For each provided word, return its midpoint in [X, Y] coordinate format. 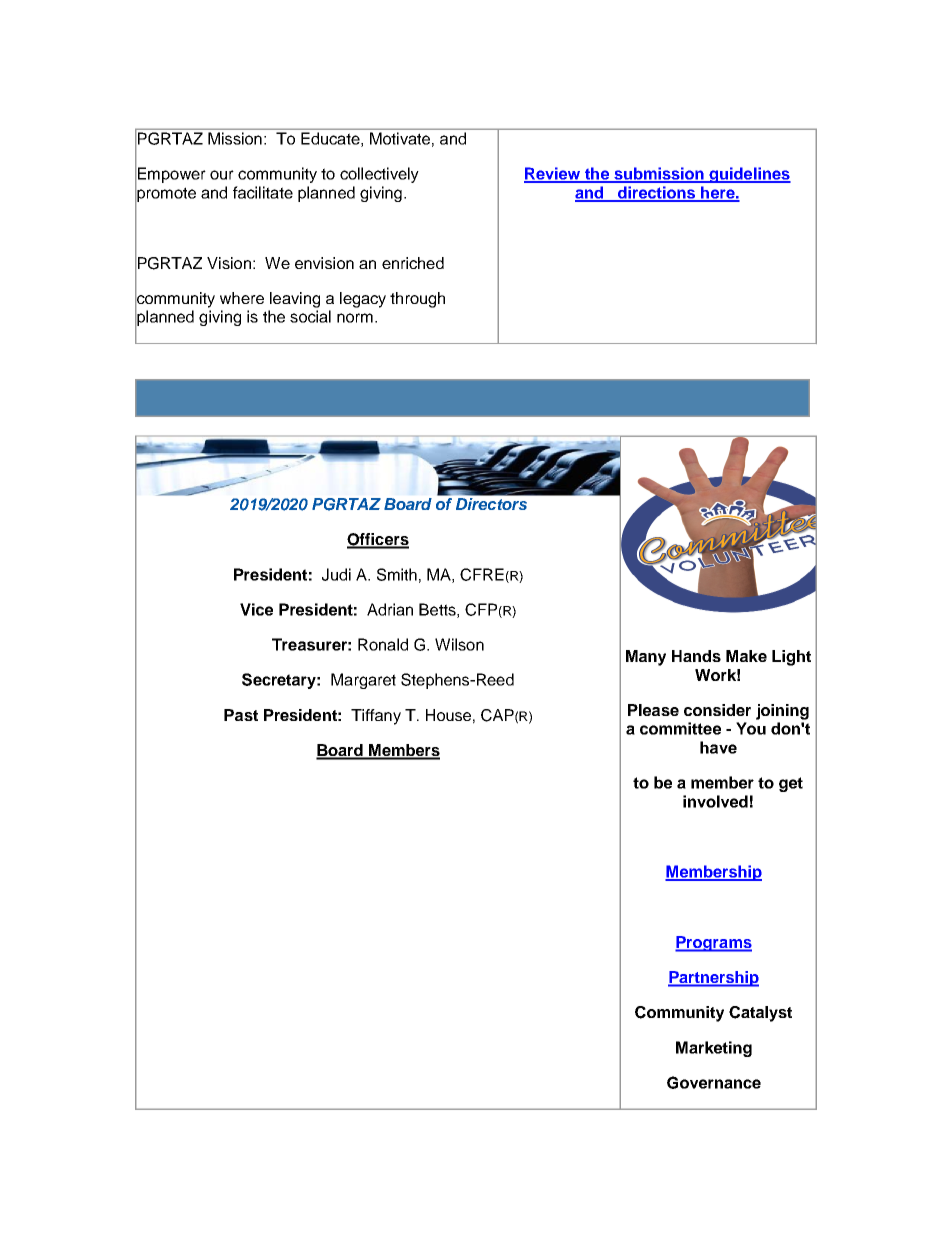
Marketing [714, 1049]
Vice [256, 609]
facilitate [263, 192]
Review [553, 174]
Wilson [459, 644]
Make [746, 656]
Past [241, 715]
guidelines [749, 175]
